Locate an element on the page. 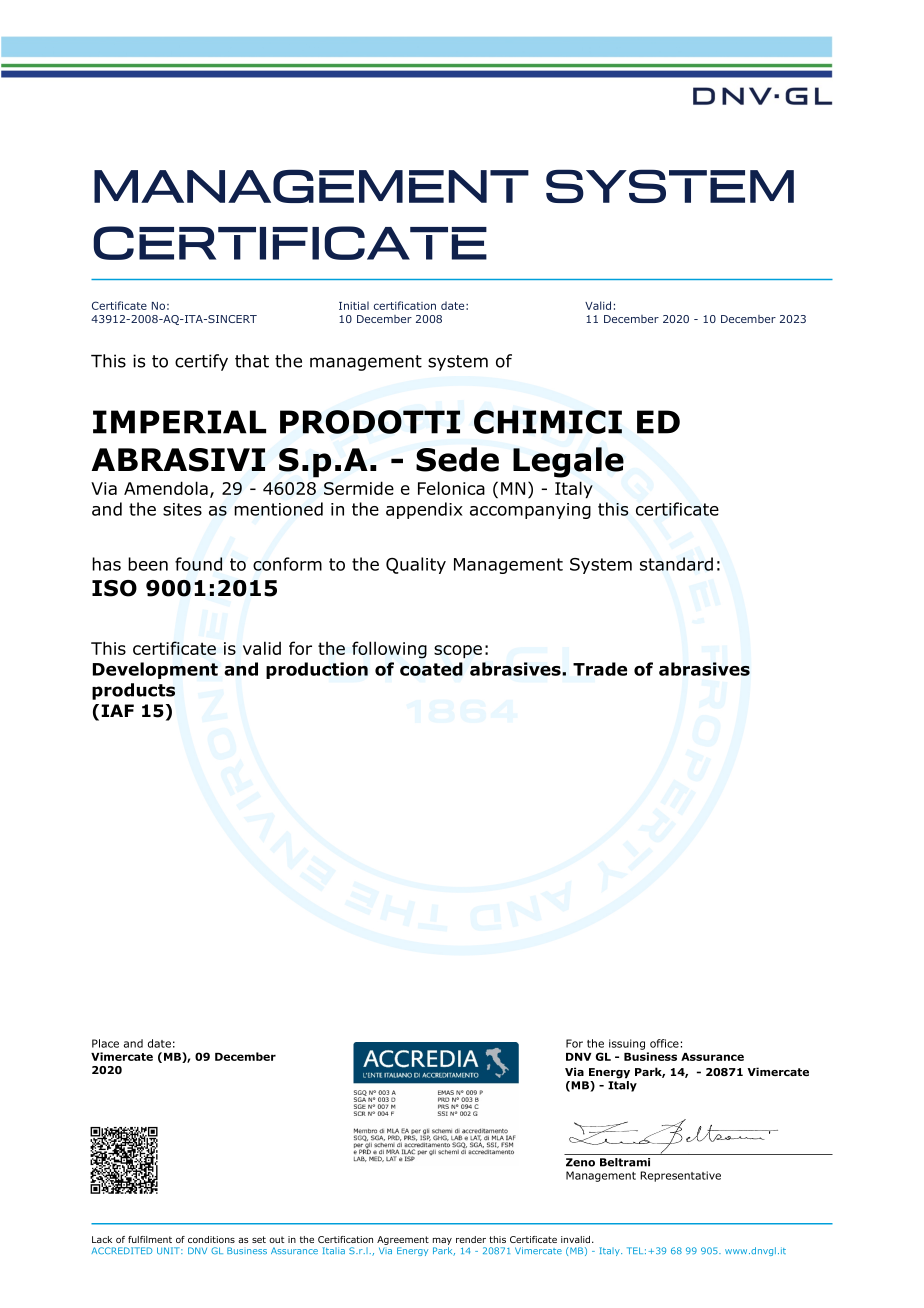 Image resolution: width=924 pixels, height=1308 pixels. Initial is located at coordinates (354, 305).
